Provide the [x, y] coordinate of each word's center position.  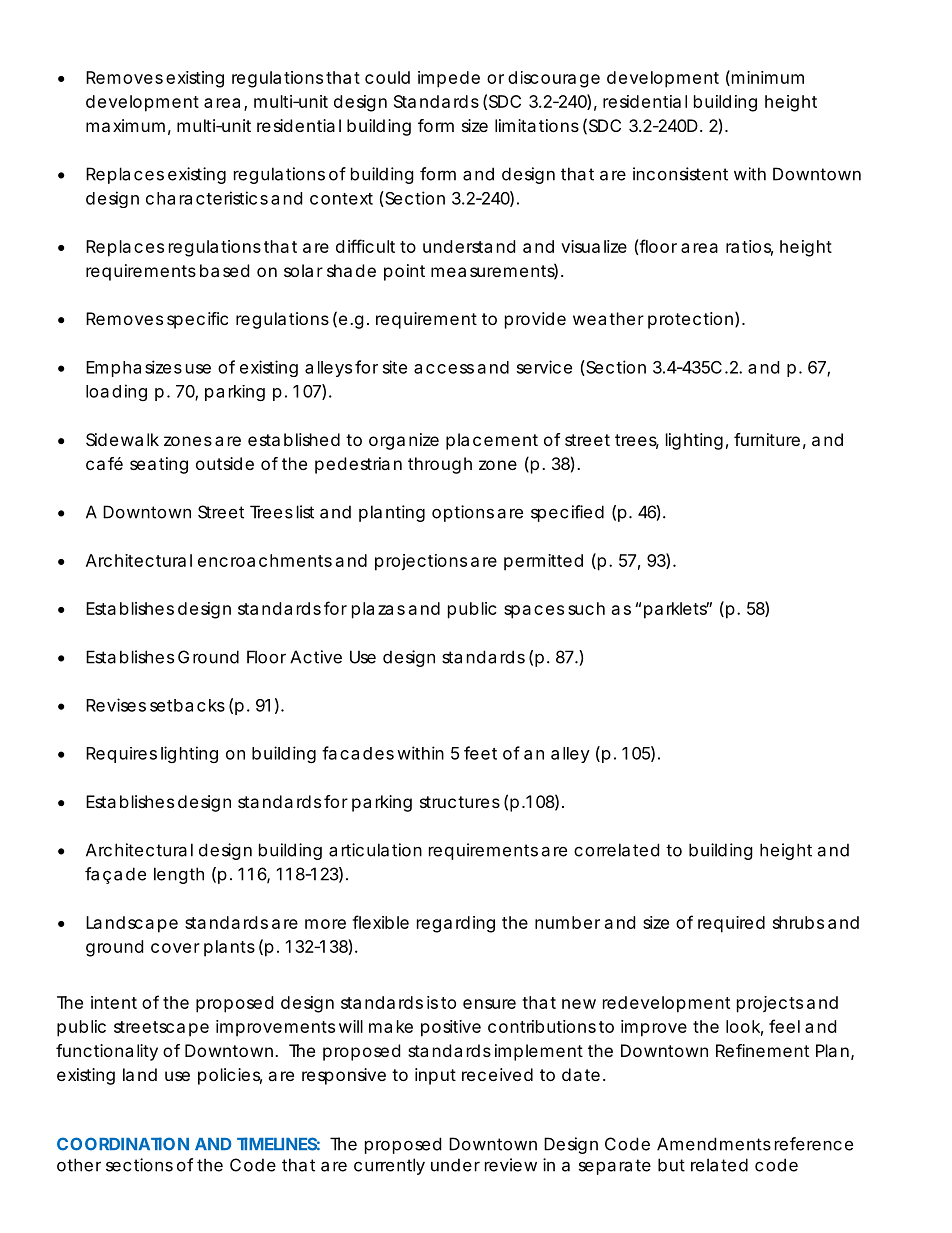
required [731, 924]
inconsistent [680, 174]
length [179, 875]
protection [690, 320]
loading [116, 392]
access [444, 369]
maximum [125, 125]
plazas [378, 610]
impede [449, 79]
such [586, 608]
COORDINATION [123, 1144]
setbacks [187, 705]
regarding [456, 924]
